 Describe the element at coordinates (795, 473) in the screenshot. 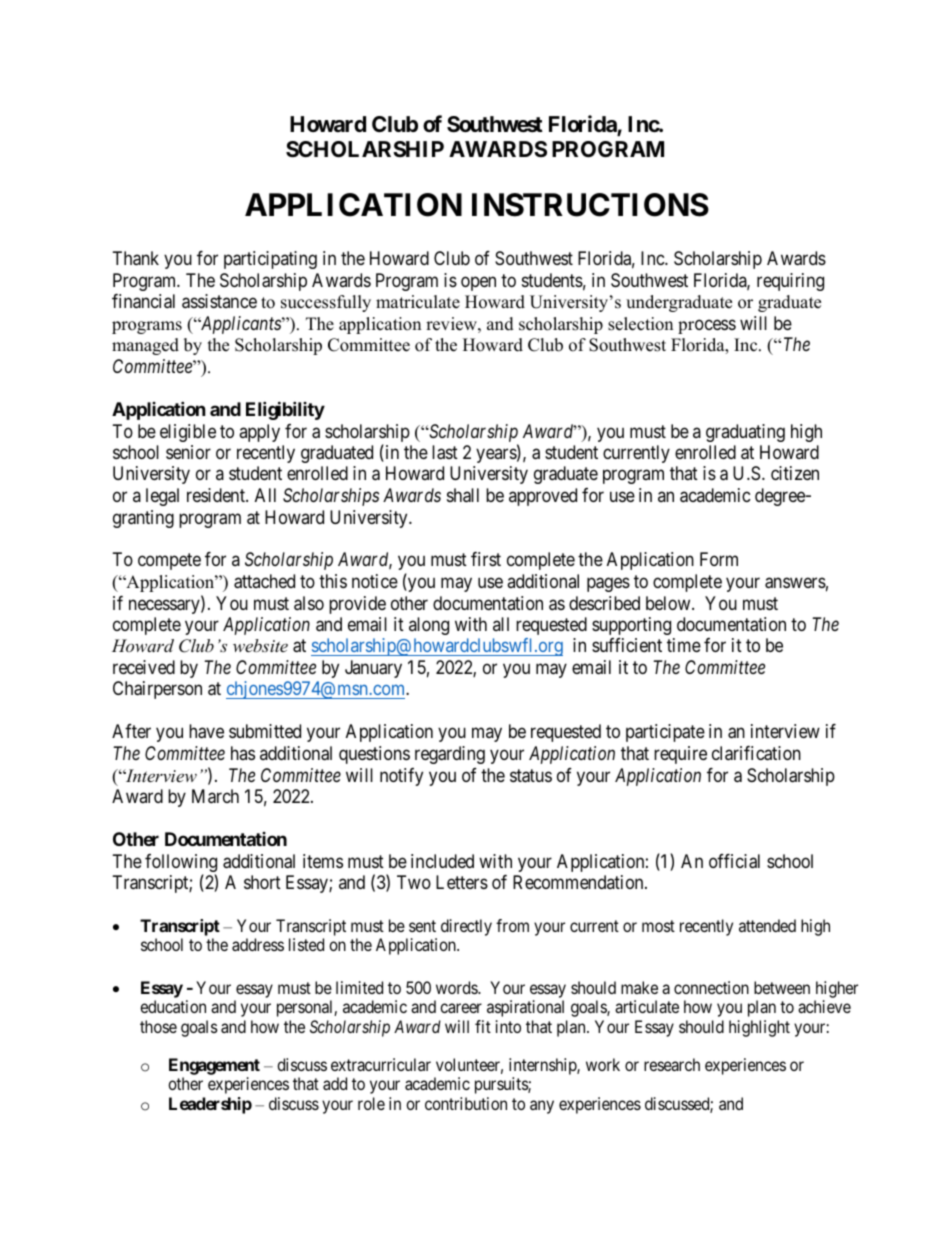

I see `citizen` at that location.
